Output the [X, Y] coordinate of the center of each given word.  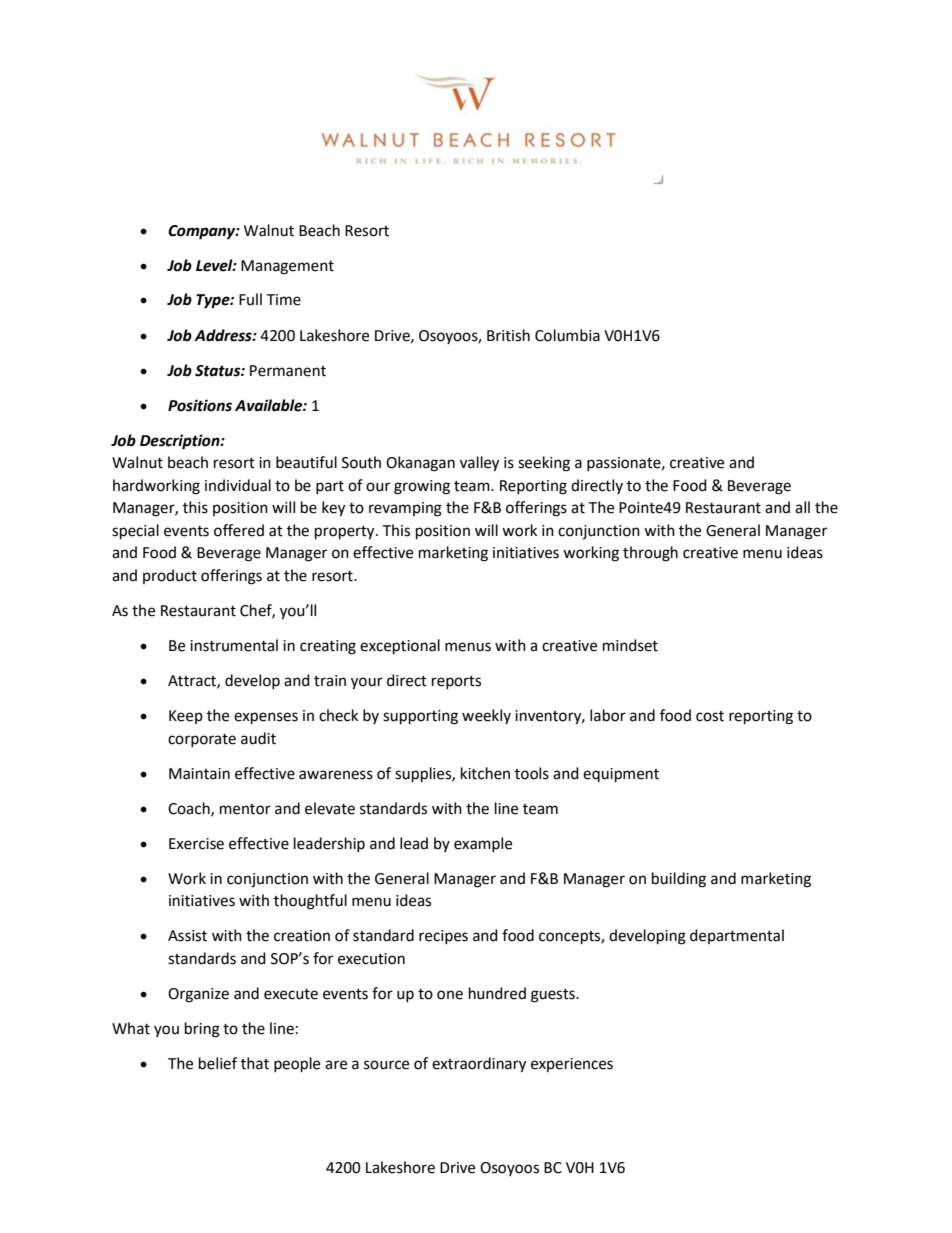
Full [250, 299]
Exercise [196, 844]
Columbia [567, 335]
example [483, 844]
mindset [630, 645]
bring [202, 1030]
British [508, 335]
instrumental [234, 645]
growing [422, 487]
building [679, 880]
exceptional [400, 647]
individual [238, 485]
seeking [544, 464]
